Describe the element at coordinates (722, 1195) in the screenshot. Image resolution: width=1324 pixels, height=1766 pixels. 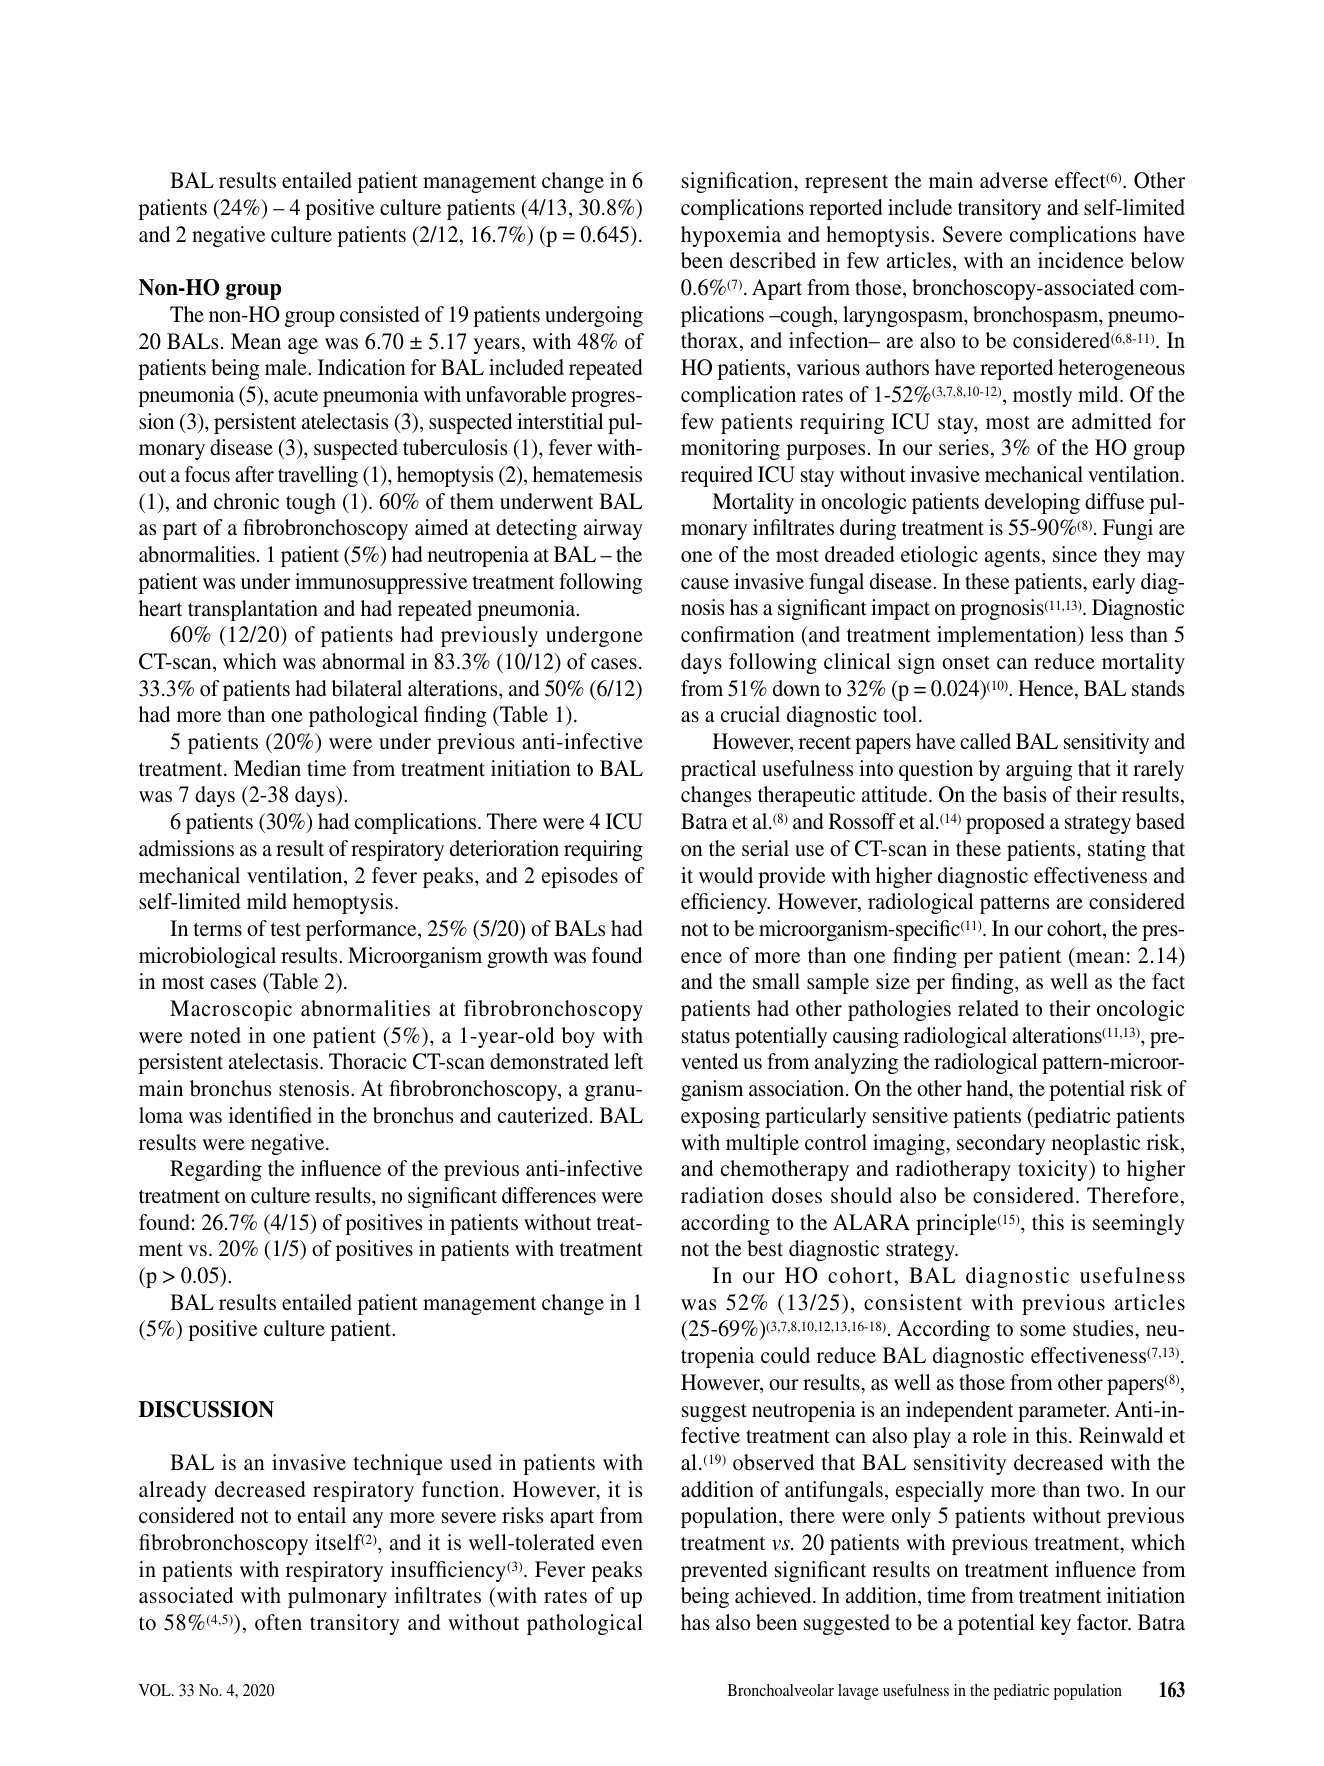
I see `radiation` at that location.
